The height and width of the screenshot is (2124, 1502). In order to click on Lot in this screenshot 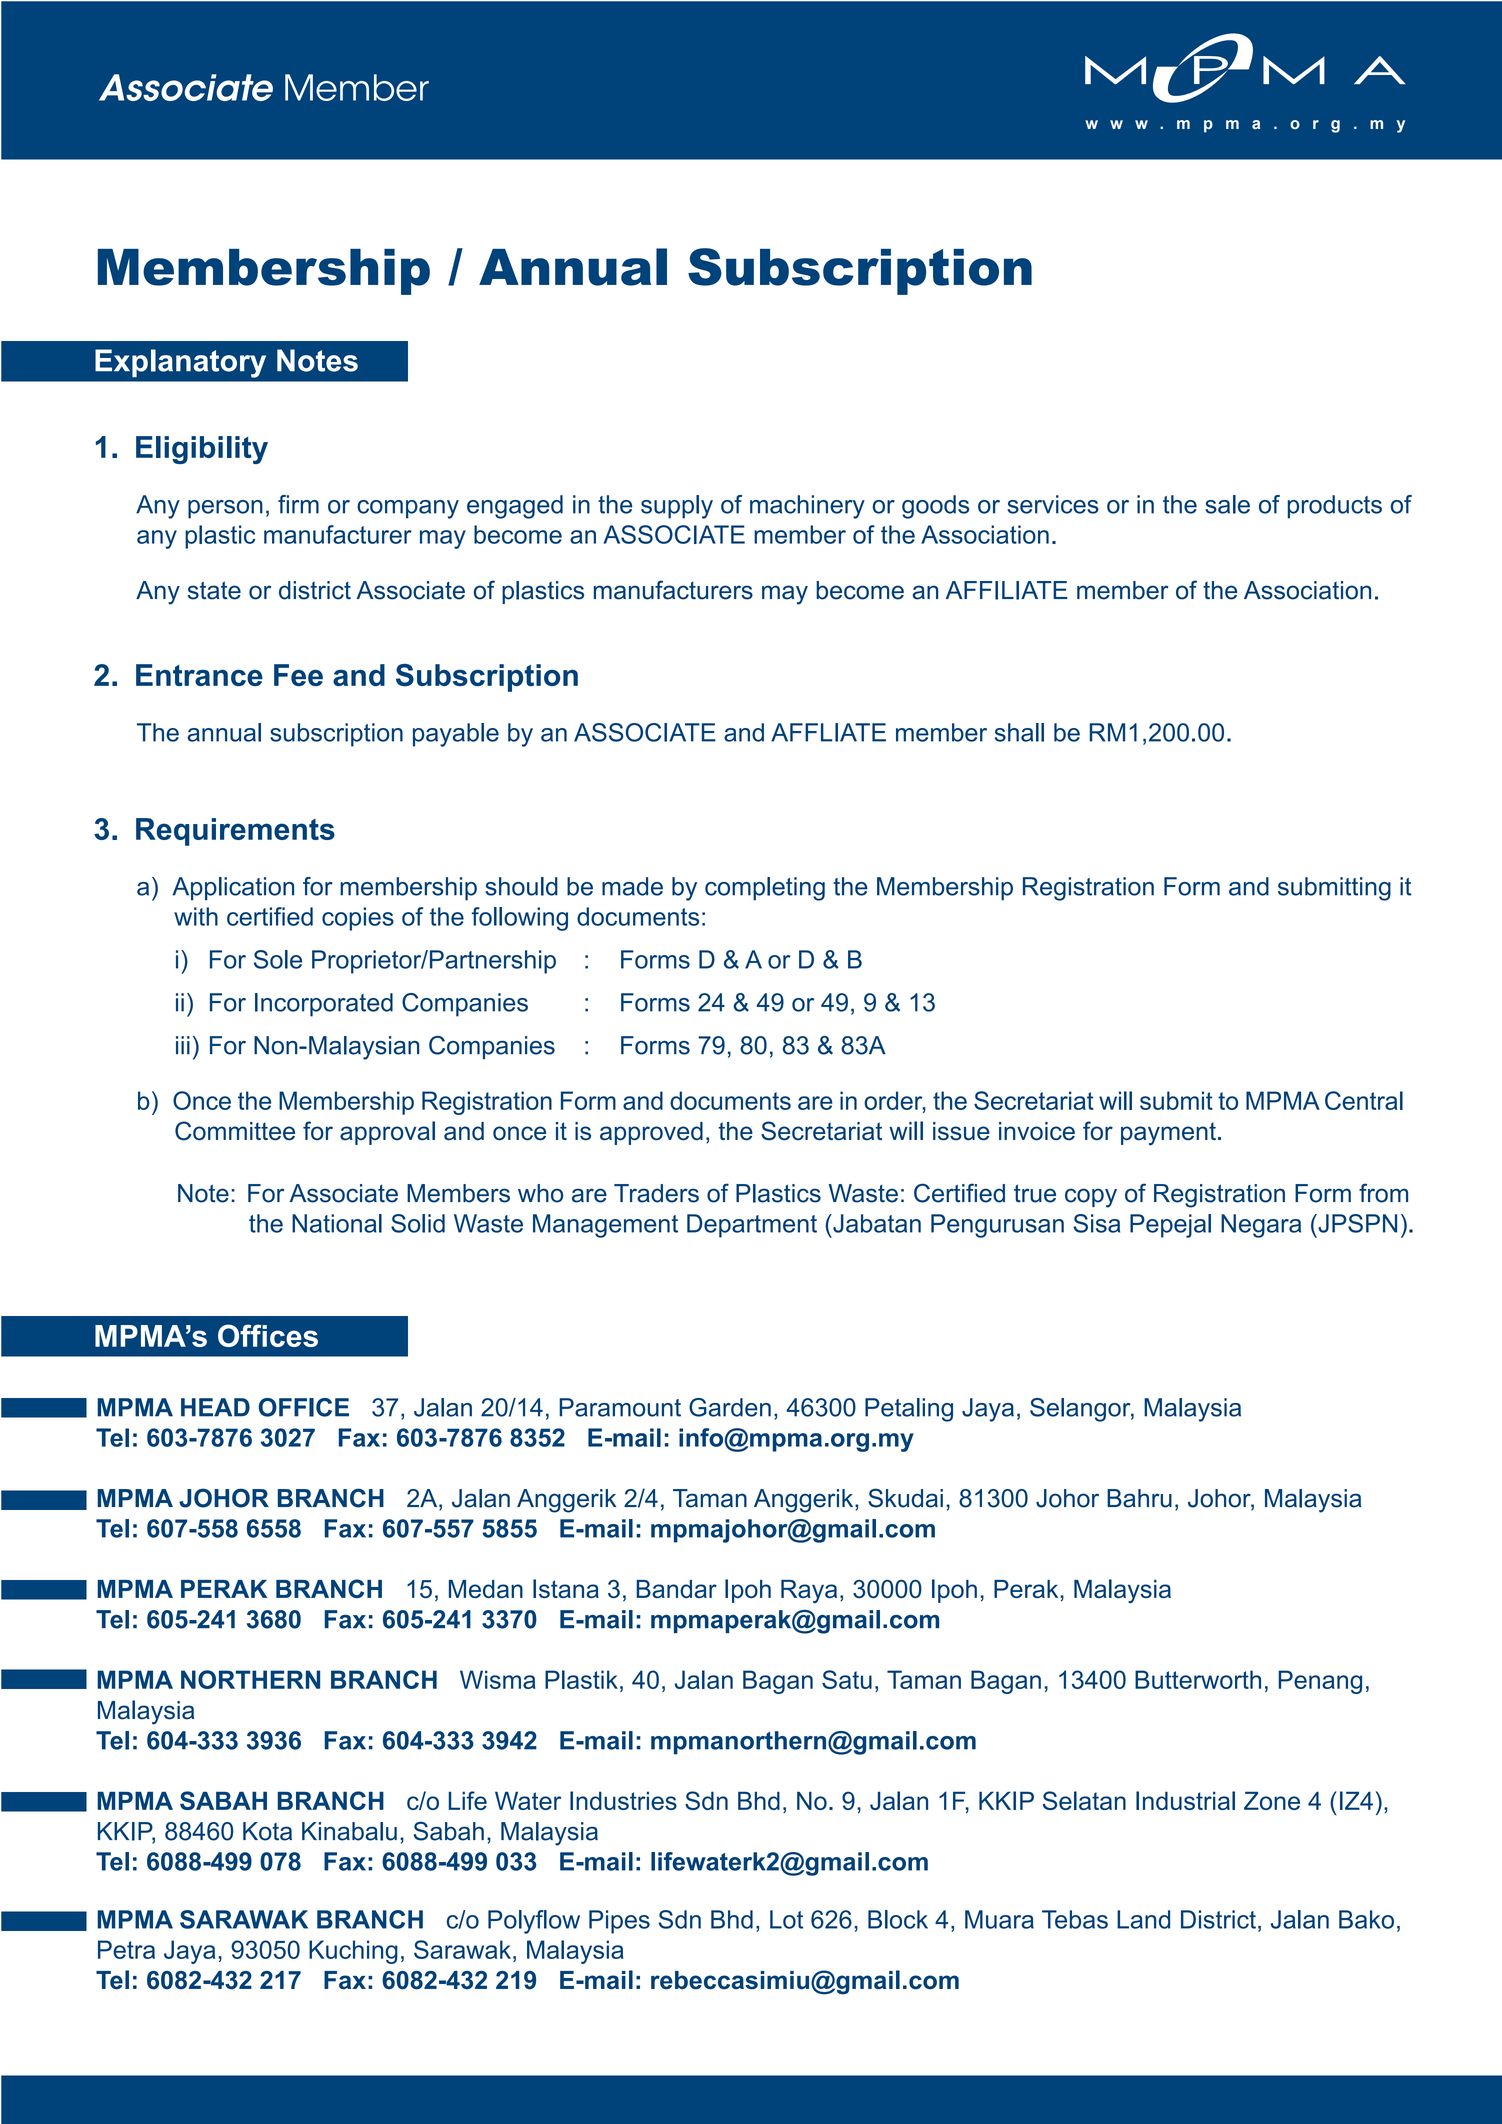, I will do `click(786, 1919)`.
